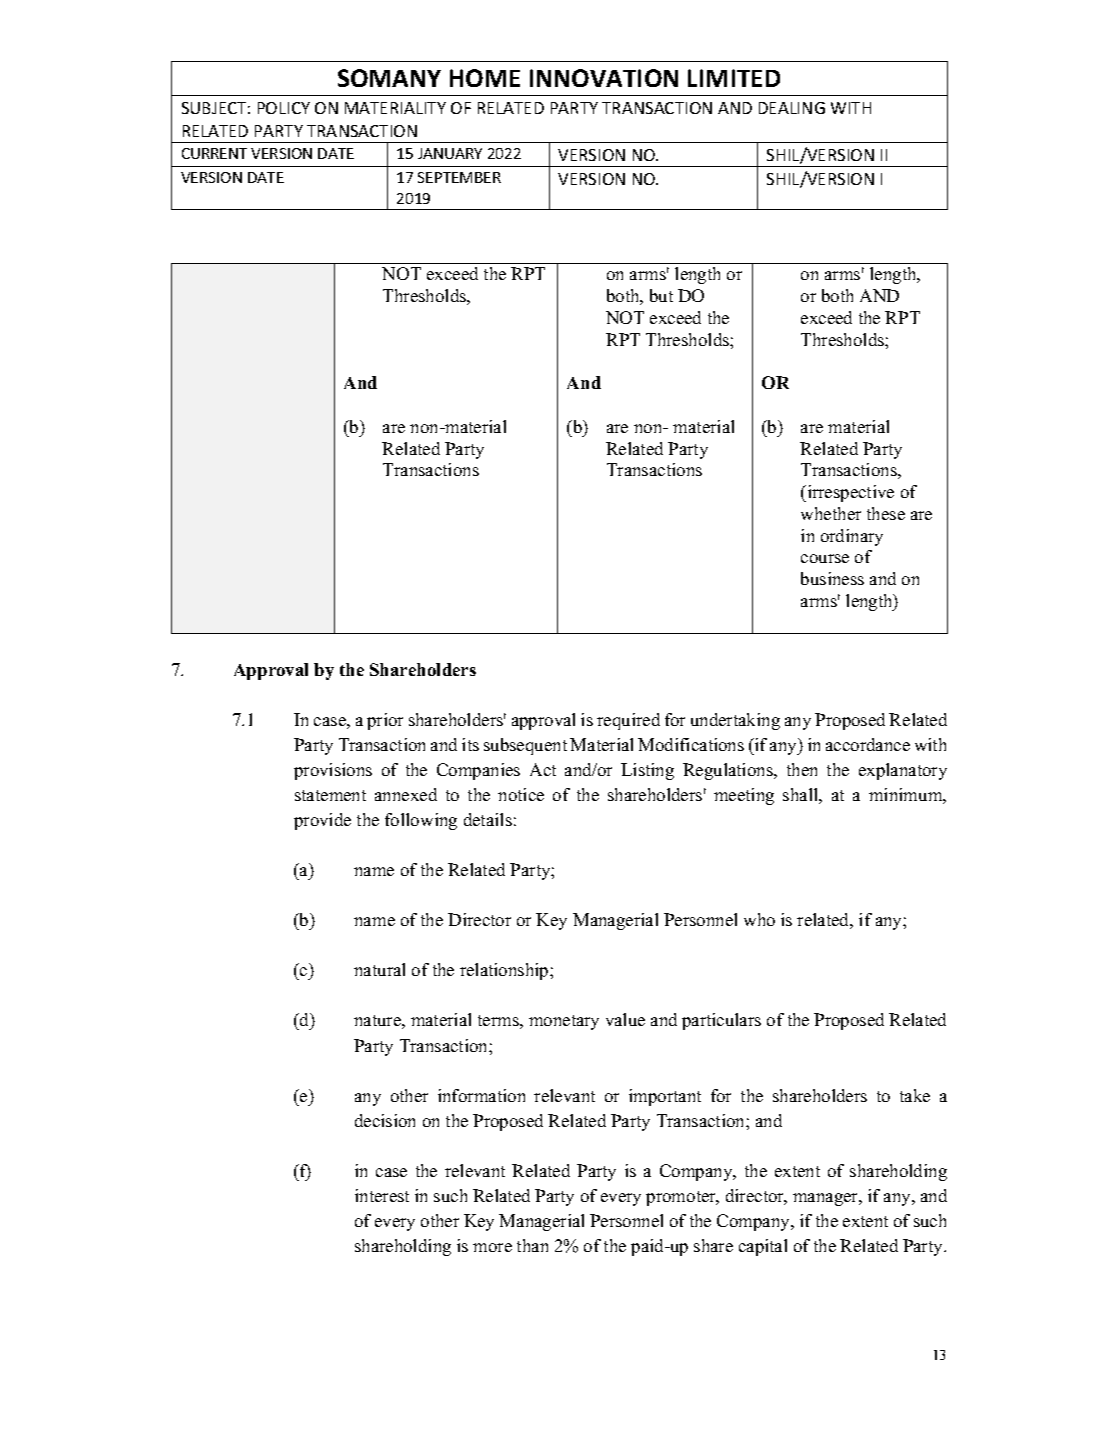 The image size is (1119, 1448). What do you see at coordinates (284, 108) in the screenshot?
I see `POLICY` at bounding box center [284, 108].
